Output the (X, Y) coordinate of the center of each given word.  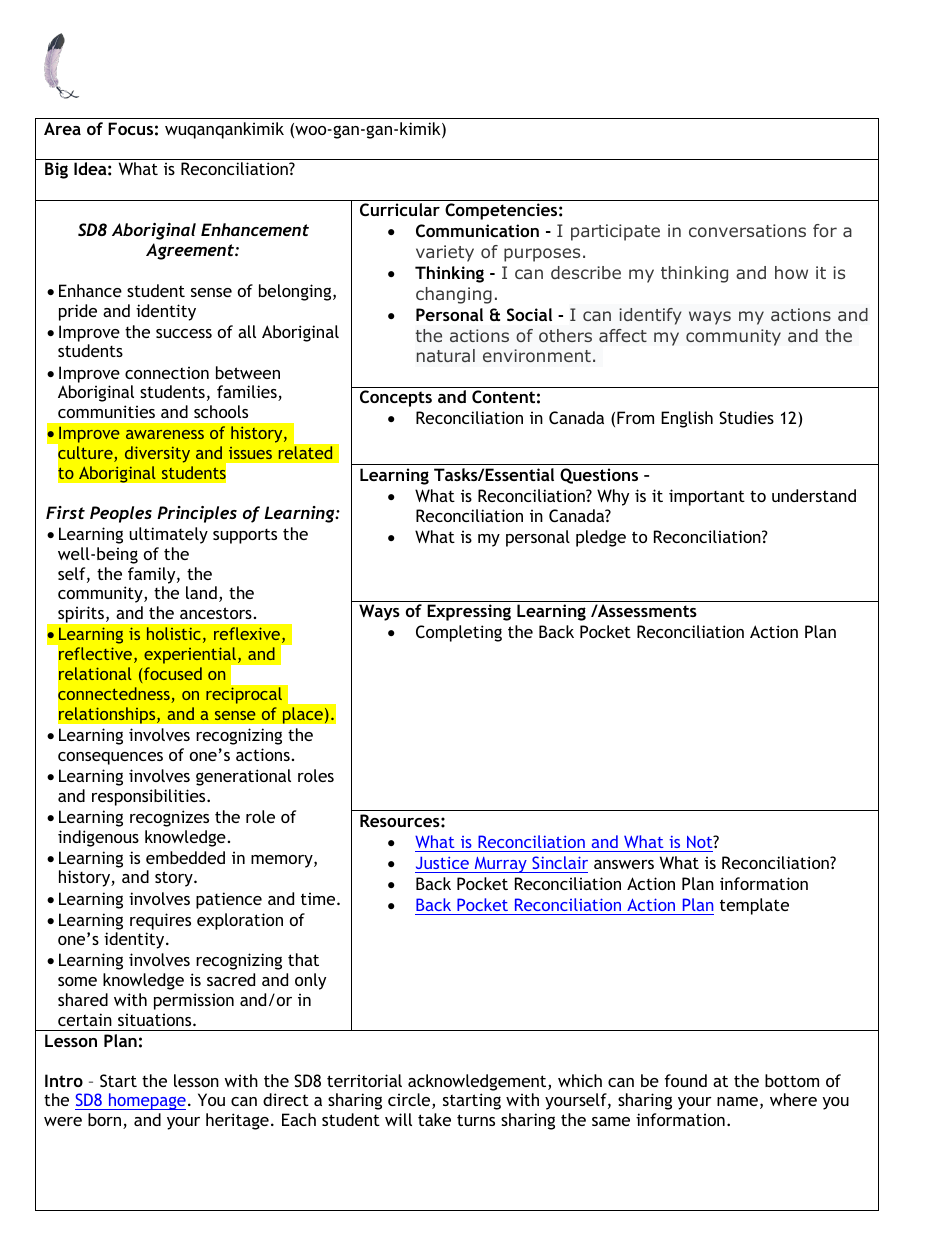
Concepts (396, 398)
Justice (442, 862)
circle (410, 1101)
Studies (746, 417)
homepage (146, 1101)
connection (167, 372)
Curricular (400, 209)
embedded (185, 857)
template (754, 906)
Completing (459, 633)
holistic (174, 633)
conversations (747, 230)
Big (56, 170)
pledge (601, 538)
